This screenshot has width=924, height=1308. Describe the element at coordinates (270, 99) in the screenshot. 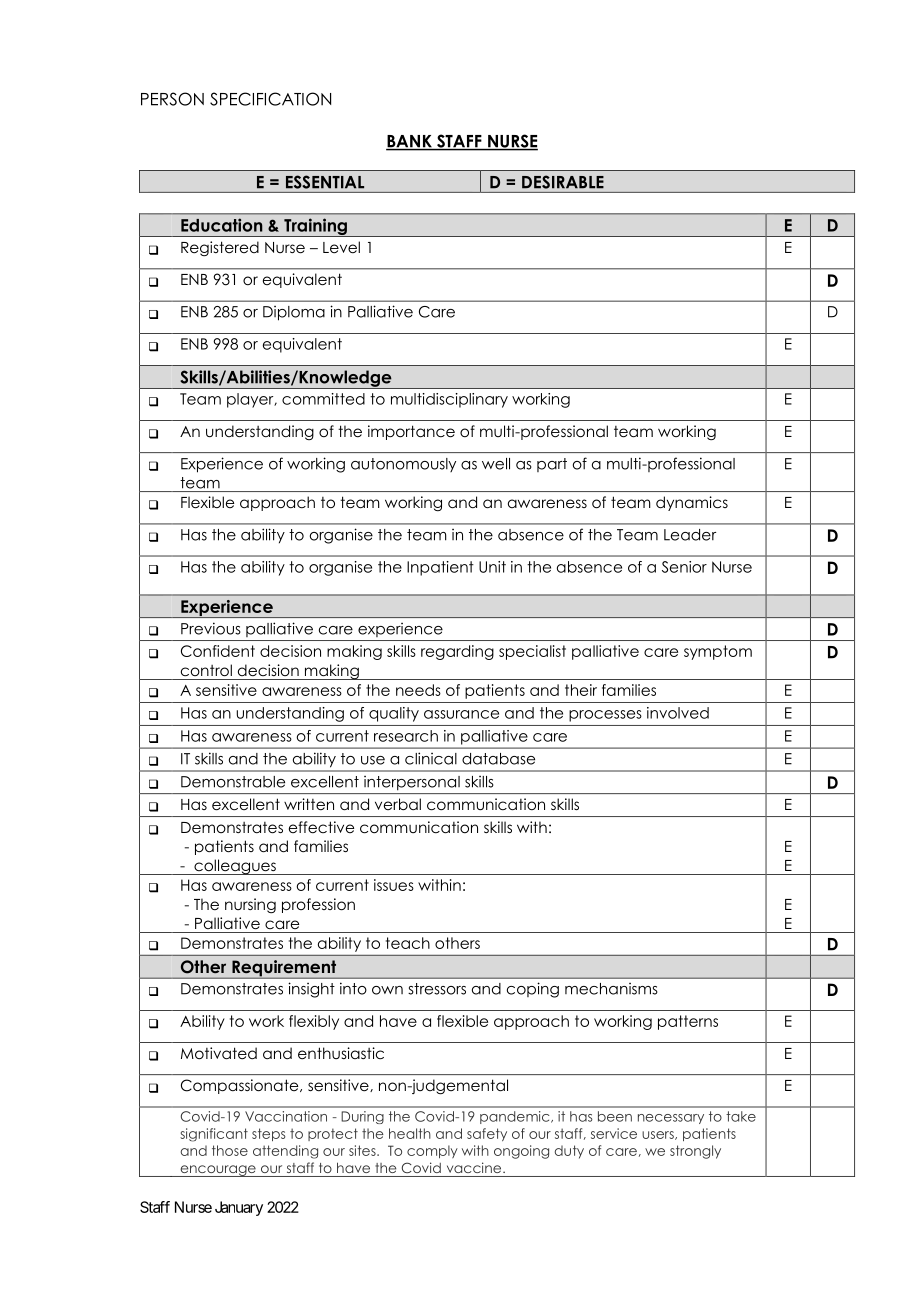

I see `SPECIFICATION` at that location.
